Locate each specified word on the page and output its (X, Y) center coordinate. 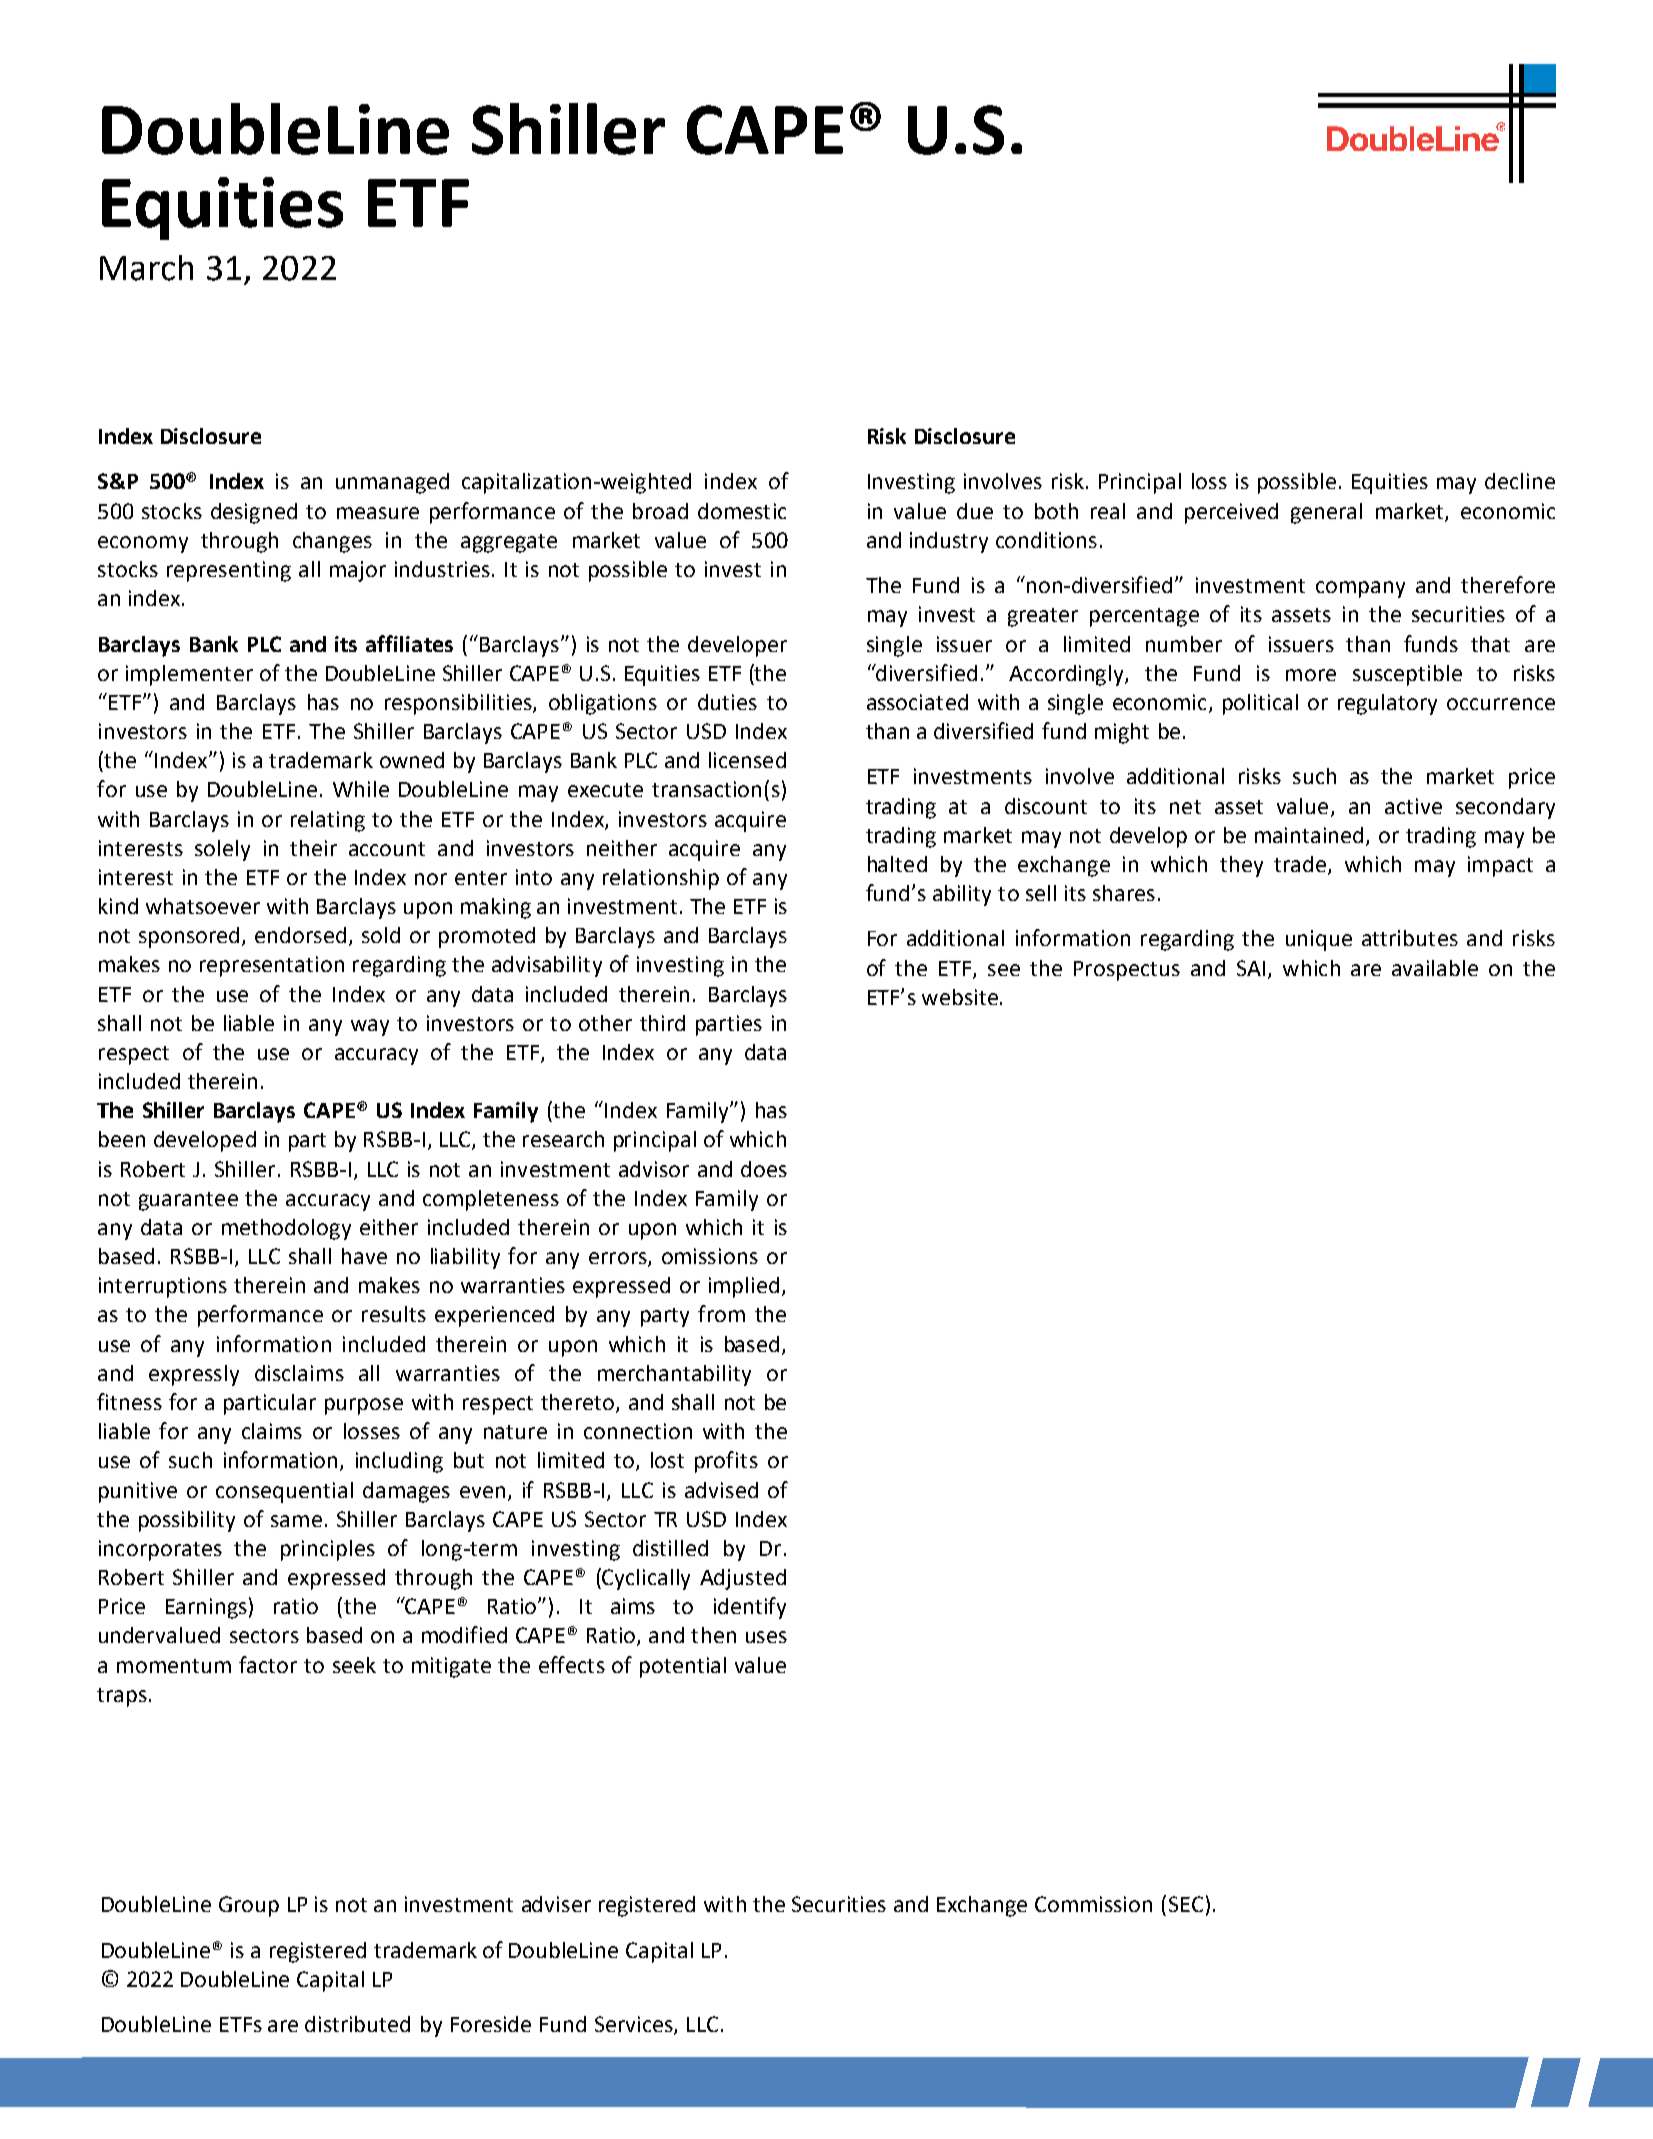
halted (897, 864)
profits (726, 1462)
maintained (1309, 835)
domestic (742, 511)
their (313, 848)
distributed (357, 2024)
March (146, 268)
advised (721, 1490)
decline (1520, 481)
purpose (364, 1406)
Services (635, 2025)
